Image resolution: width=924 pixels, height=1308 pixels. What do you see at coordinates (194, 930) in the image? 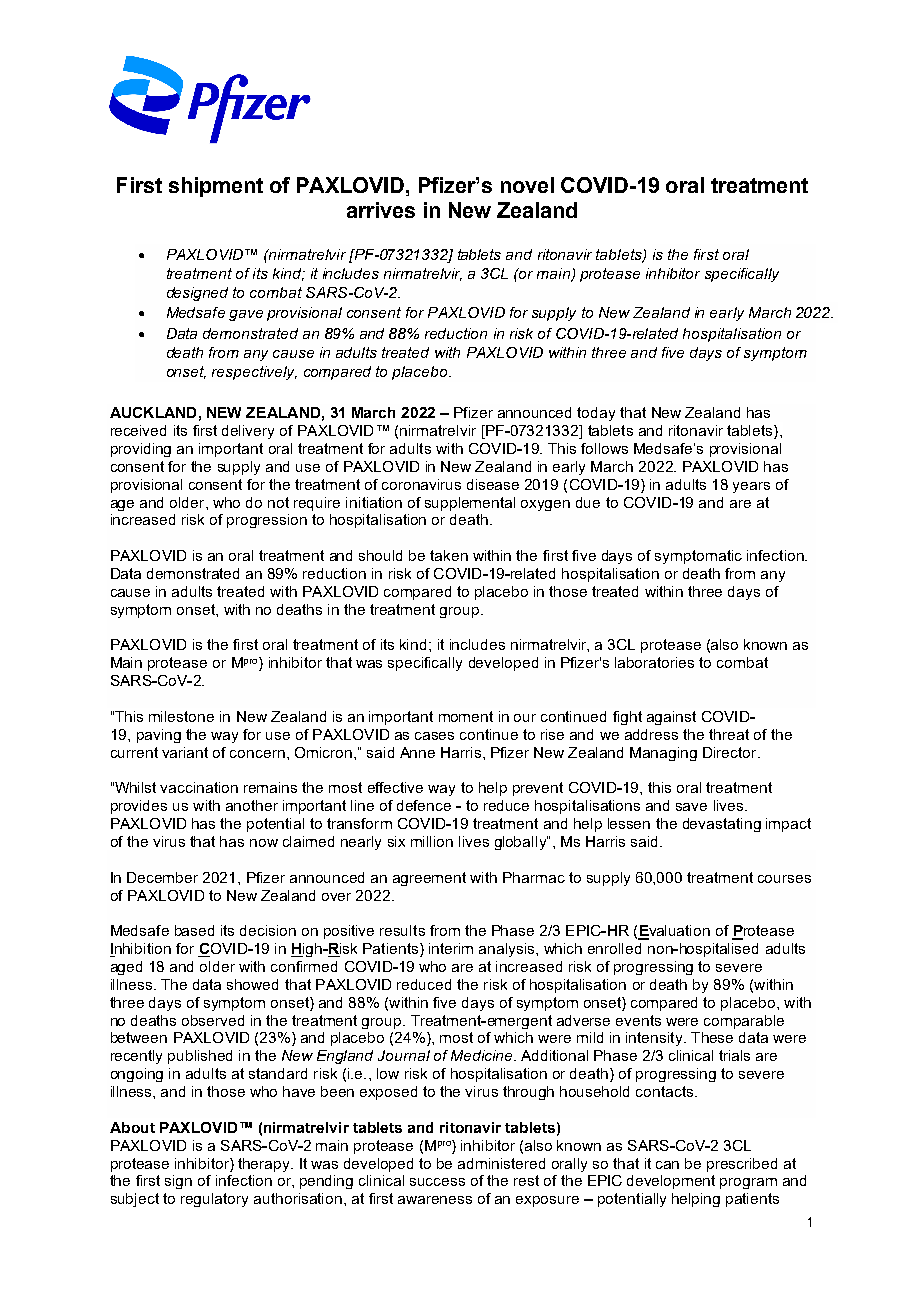
I see `based` at bounding box center [194, 930].
